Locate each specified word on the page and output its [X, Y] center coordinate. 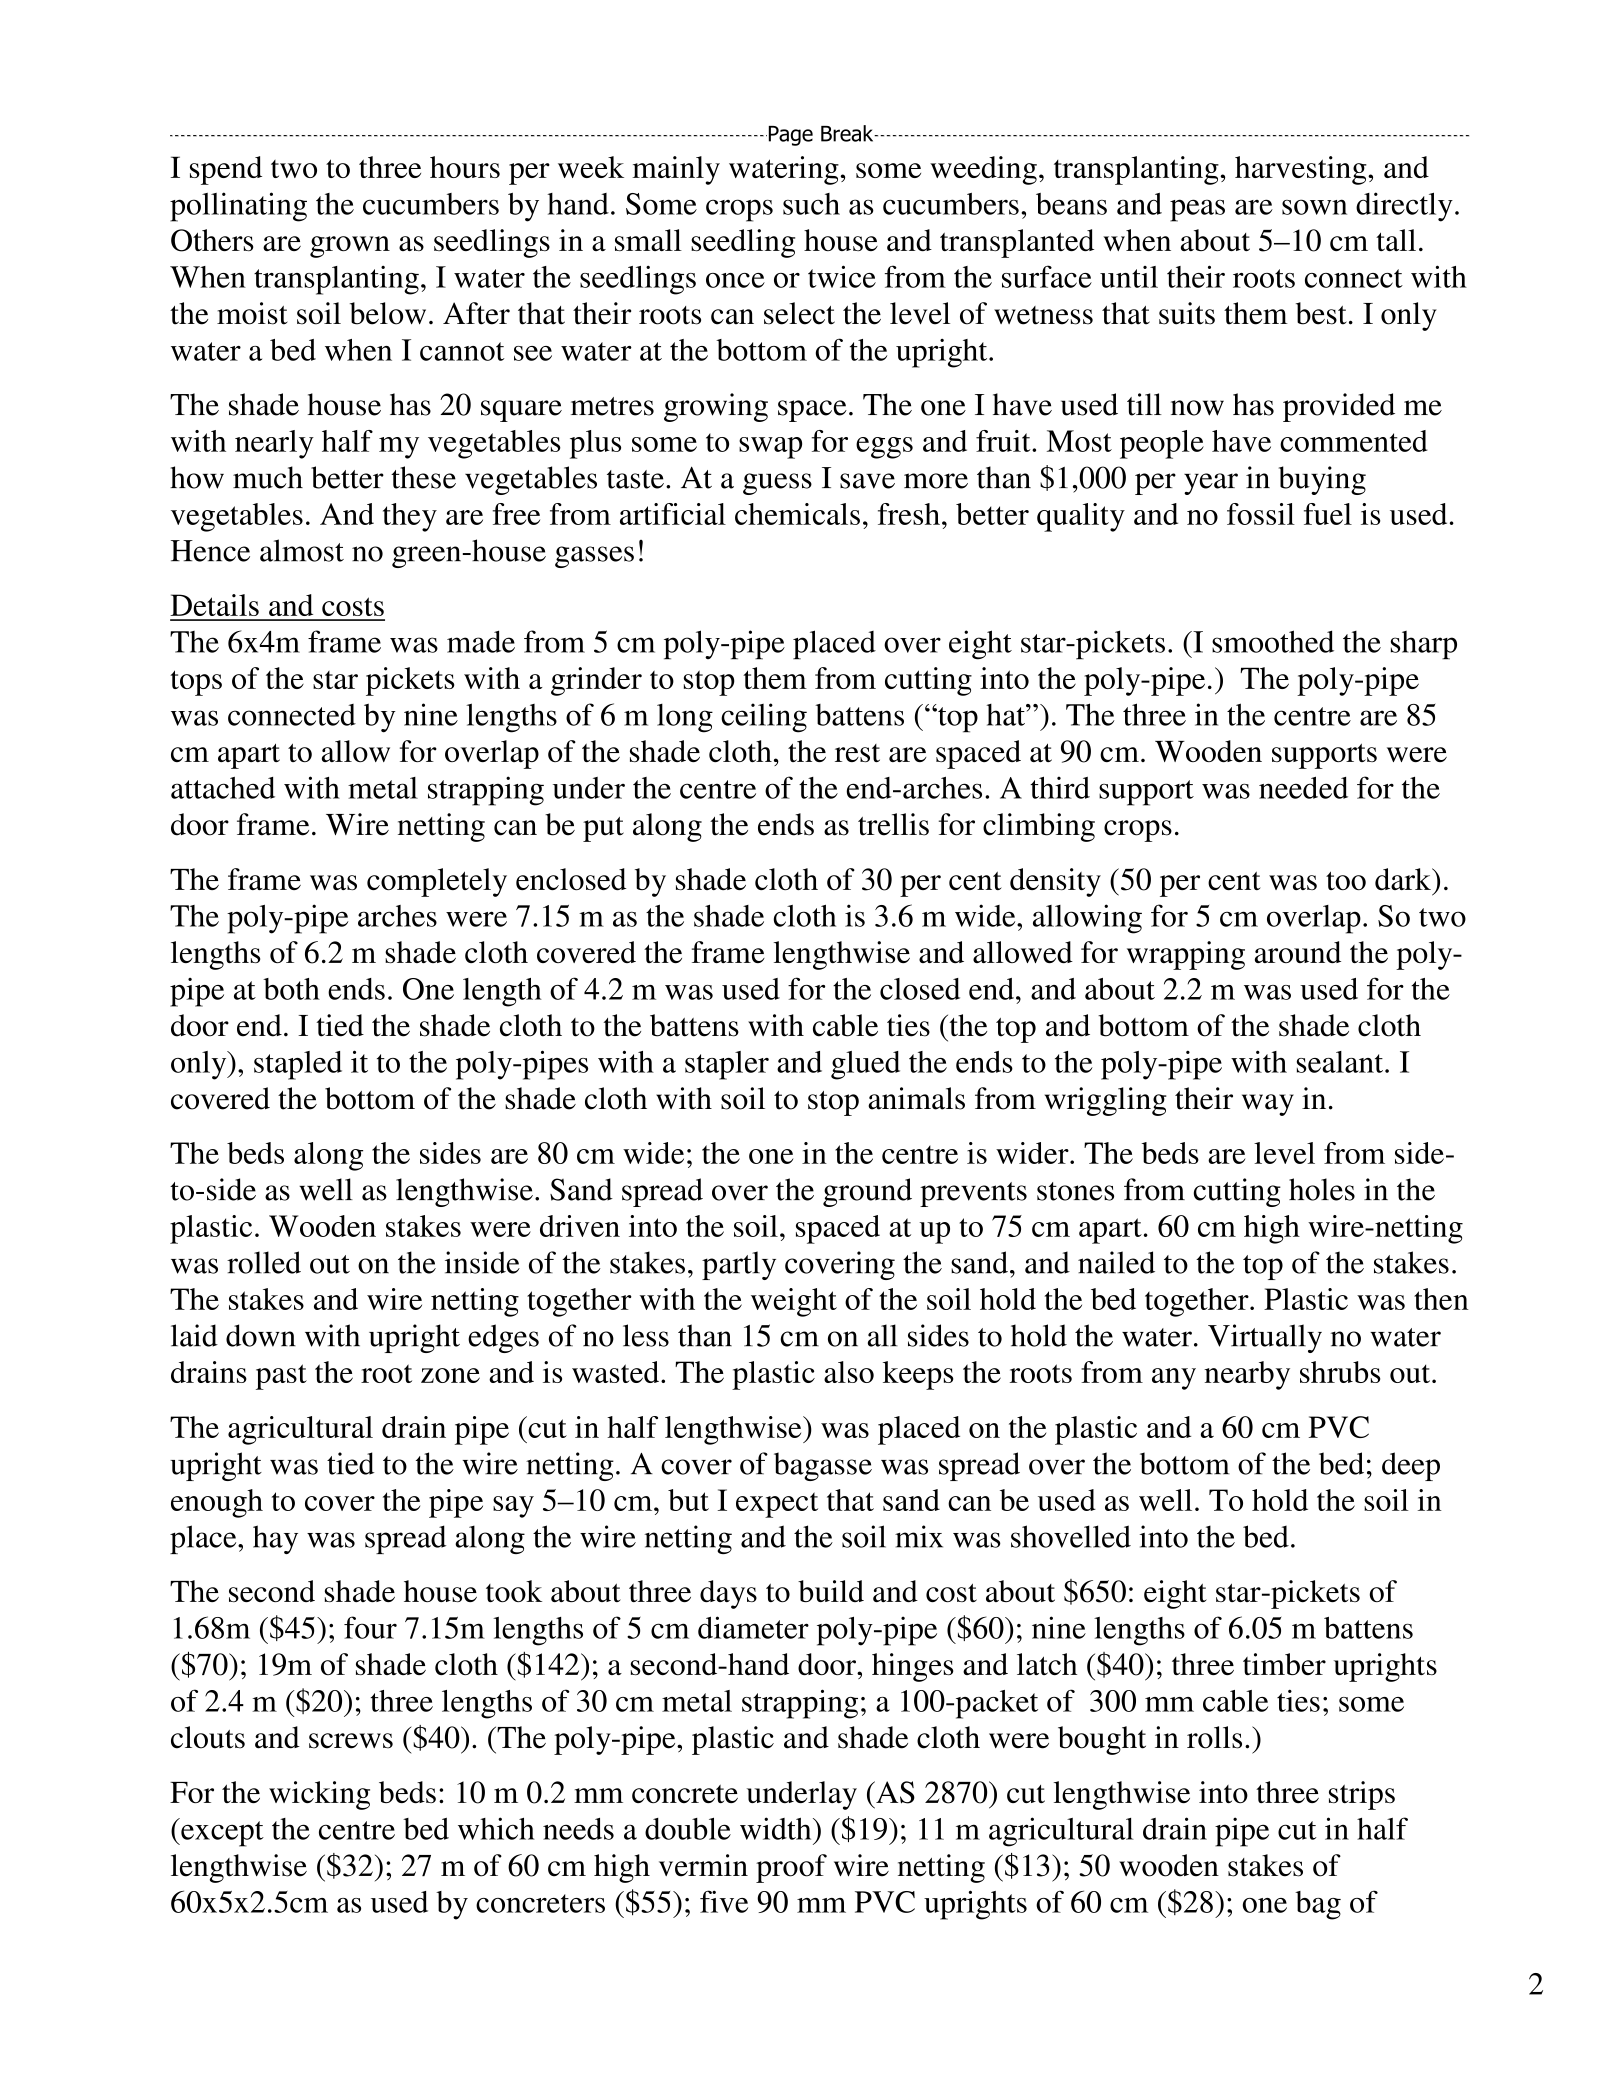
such [811, 204]
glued [865, 1065]
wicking [319, 1795]
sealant [1341, 1062]
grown [350, 247]
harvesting [1302, 170]
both [291, 989]
